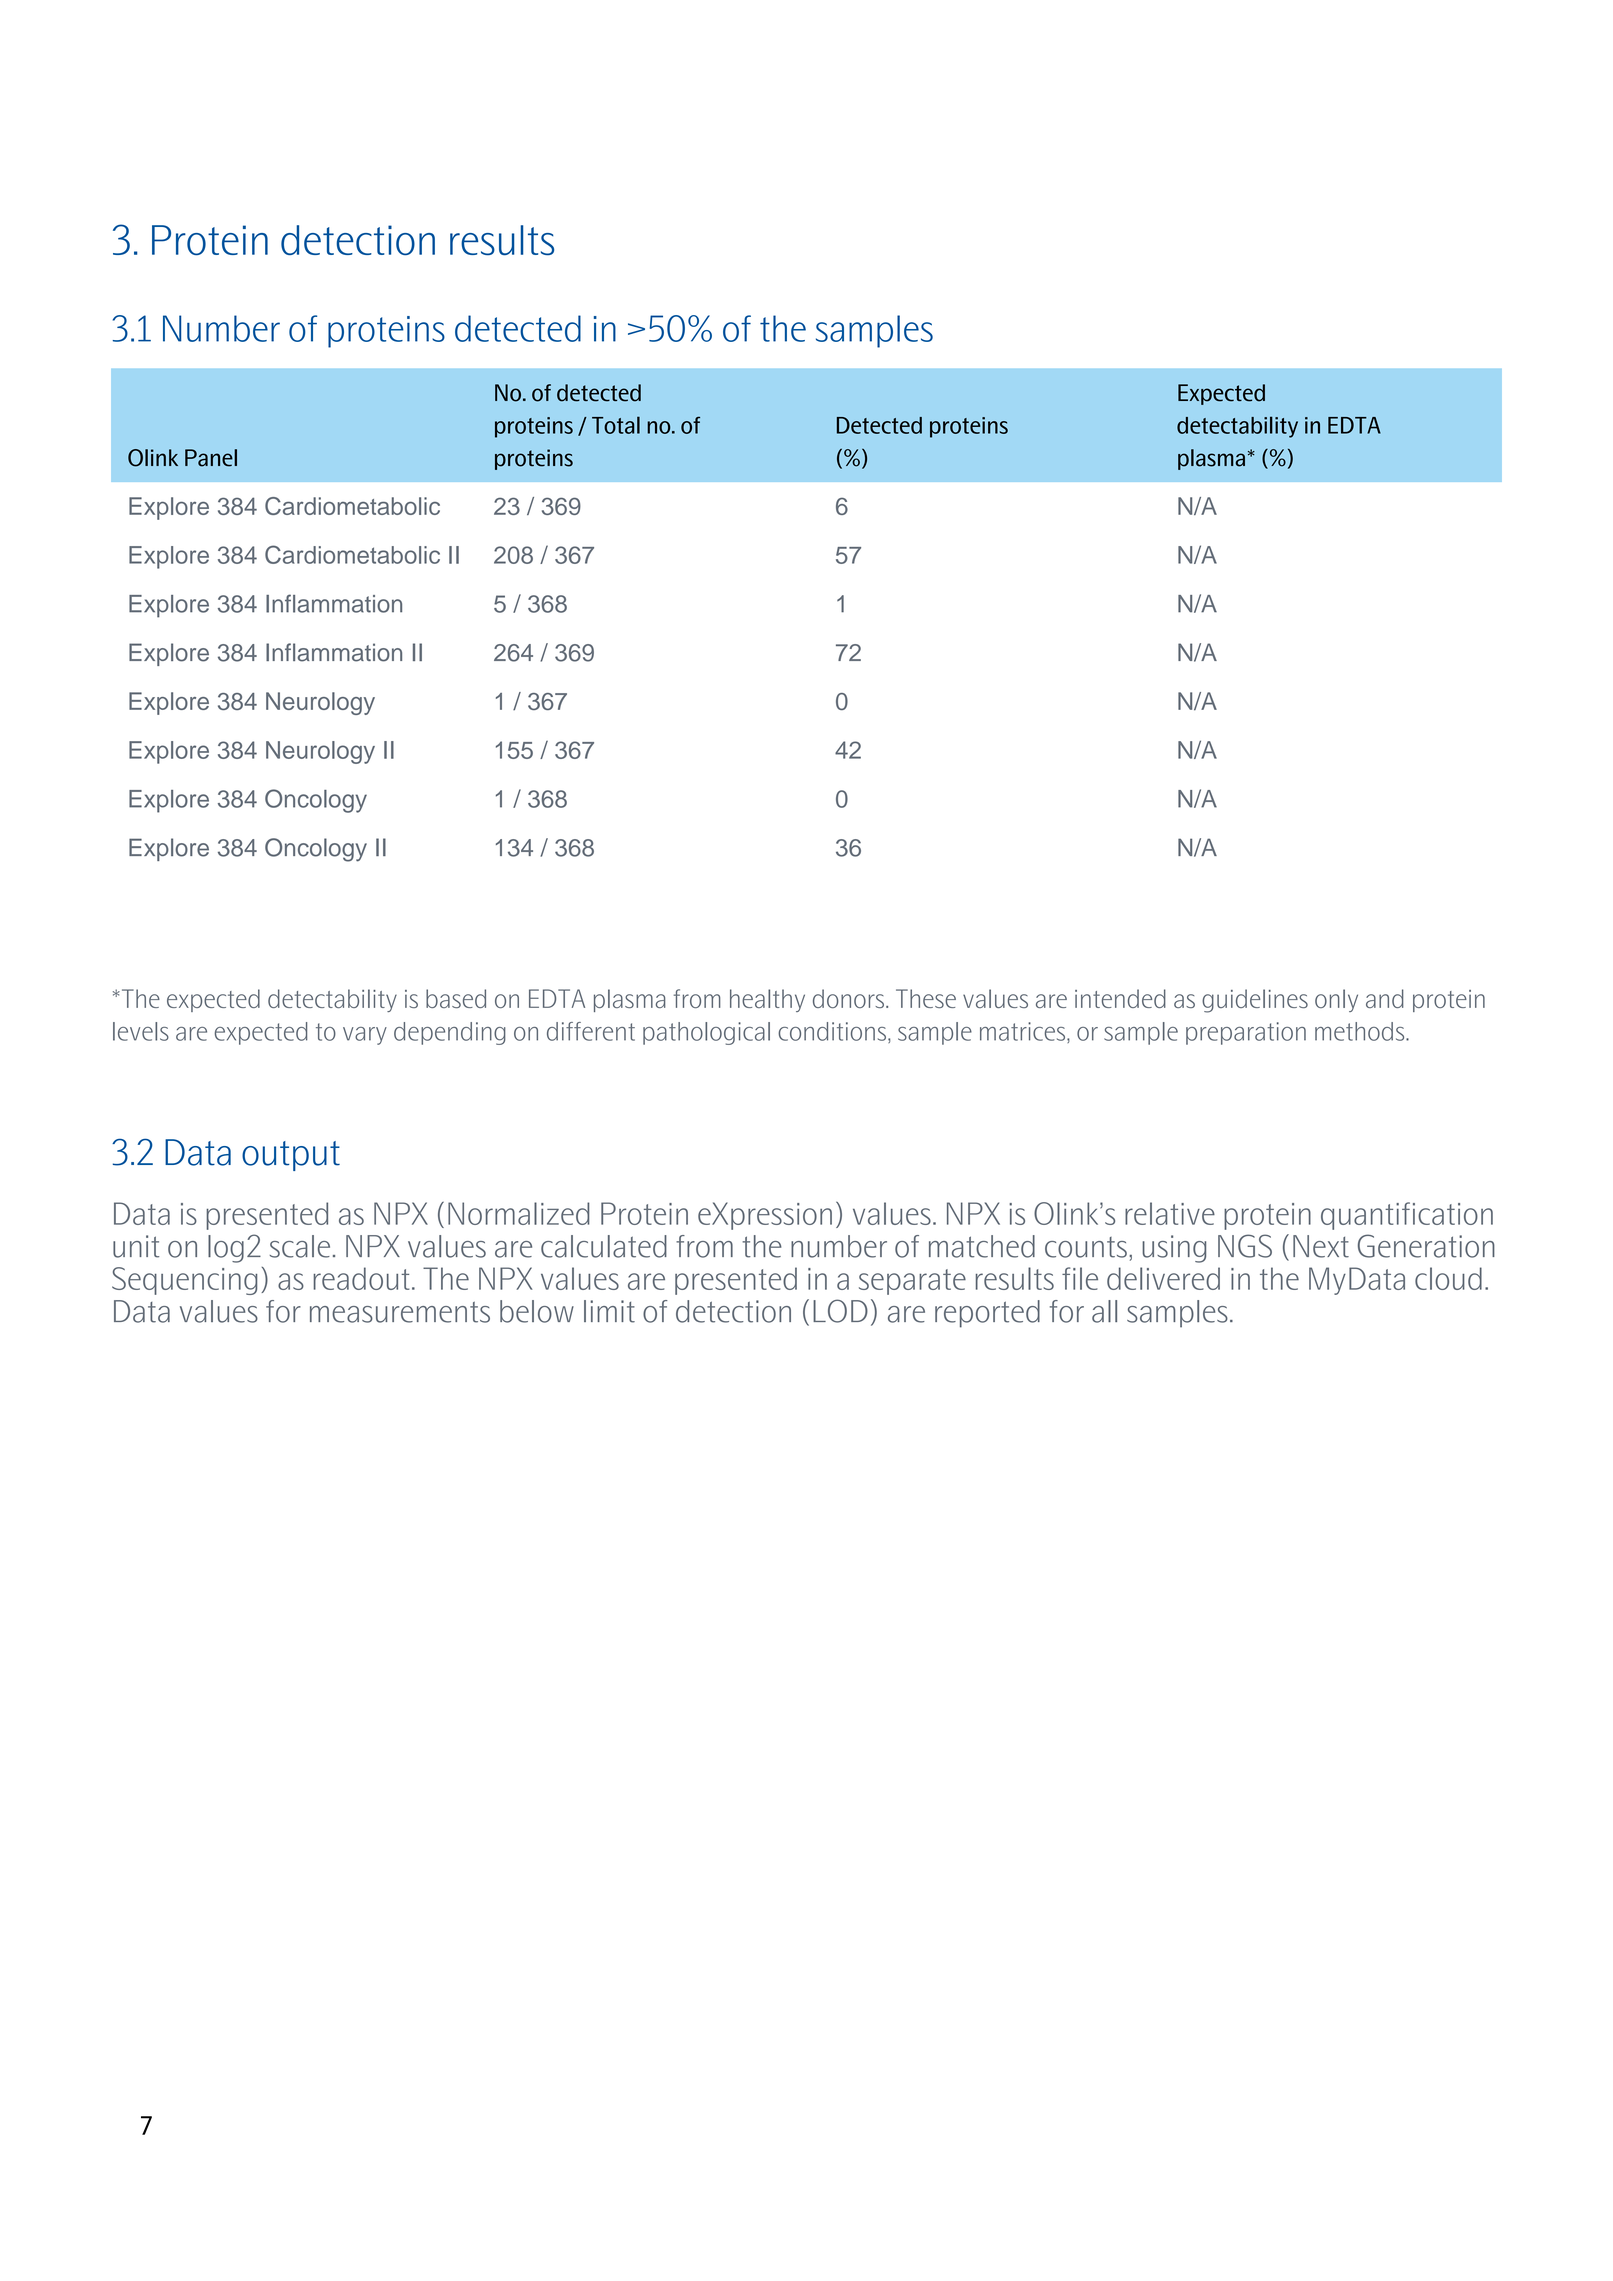  Describe the element at coordinates (616, 425) in the screenshot. I see `Total` at that location.
